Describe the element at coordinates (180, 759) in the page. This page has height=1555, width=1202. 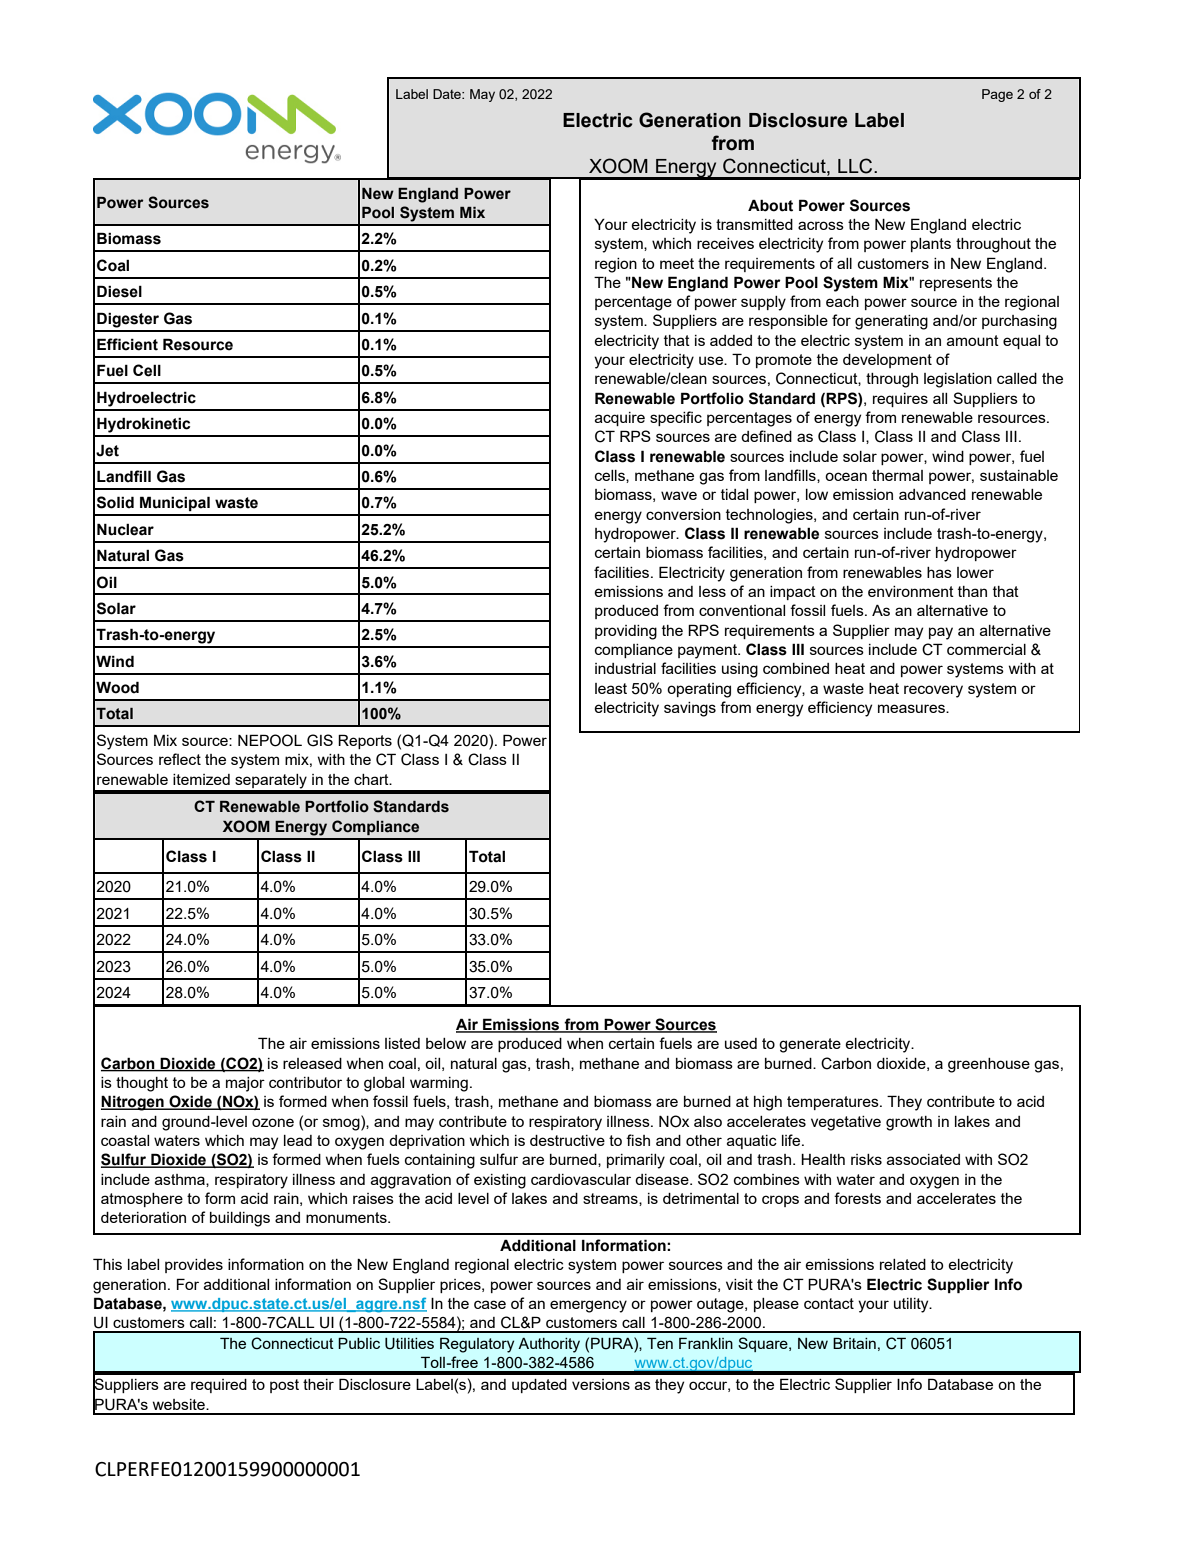
I see `reflect` at that location.
